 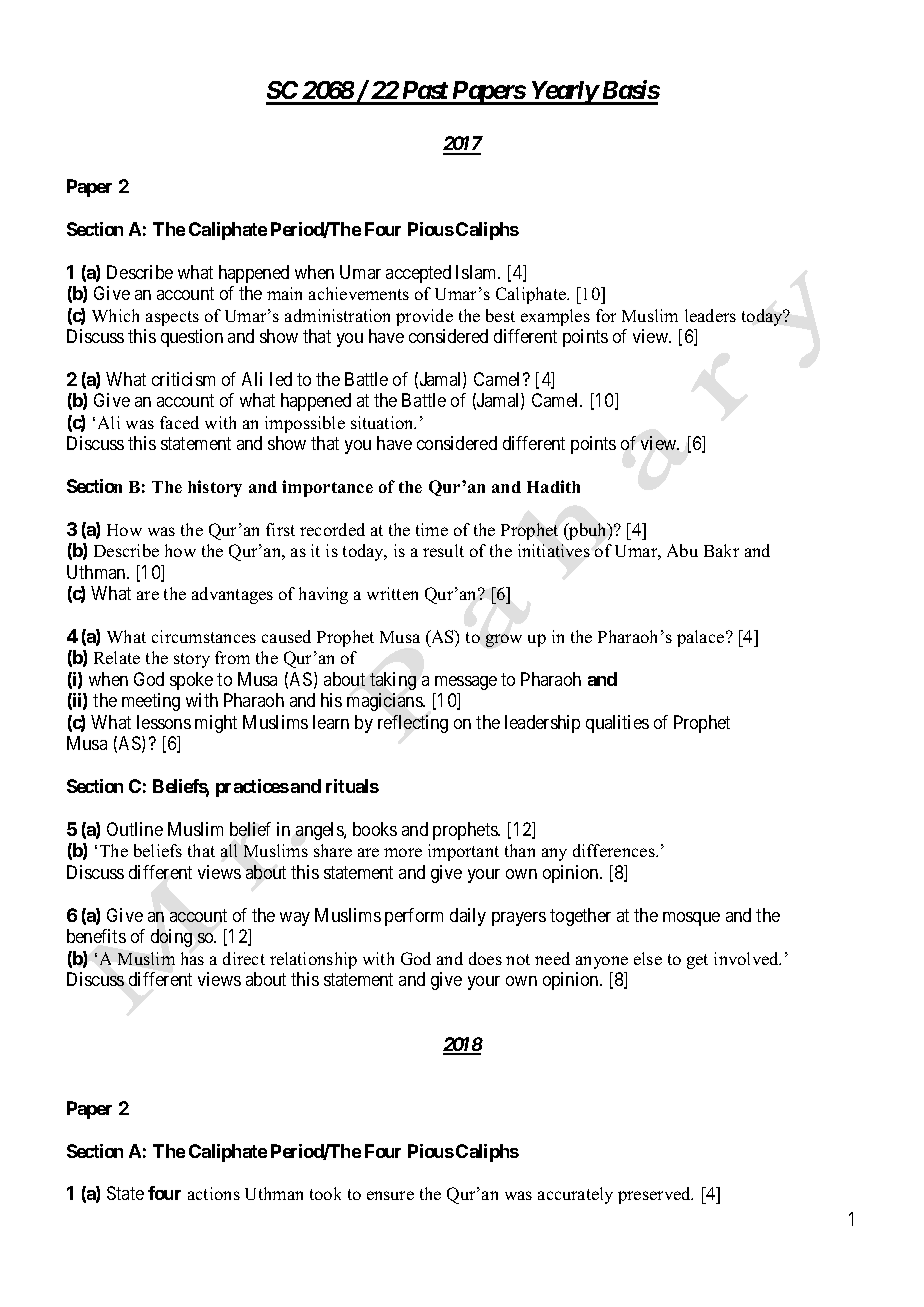 What do you see at coordinates (555, 317) in the screenshot?
I see `examples` at bounding box center [555, 317].
